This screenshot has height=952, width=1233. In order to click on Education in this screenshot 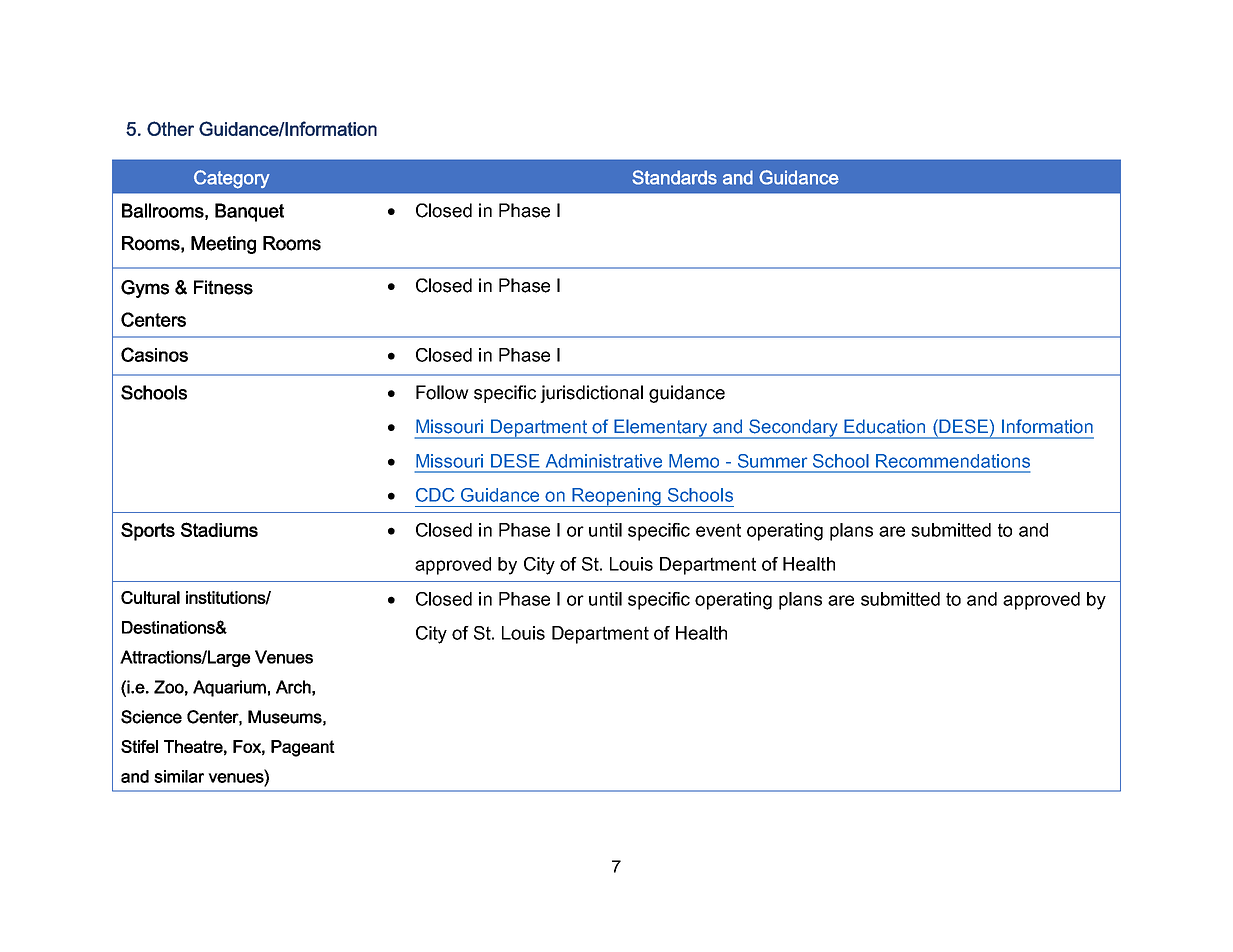, I will do `click(884, 426)`.
